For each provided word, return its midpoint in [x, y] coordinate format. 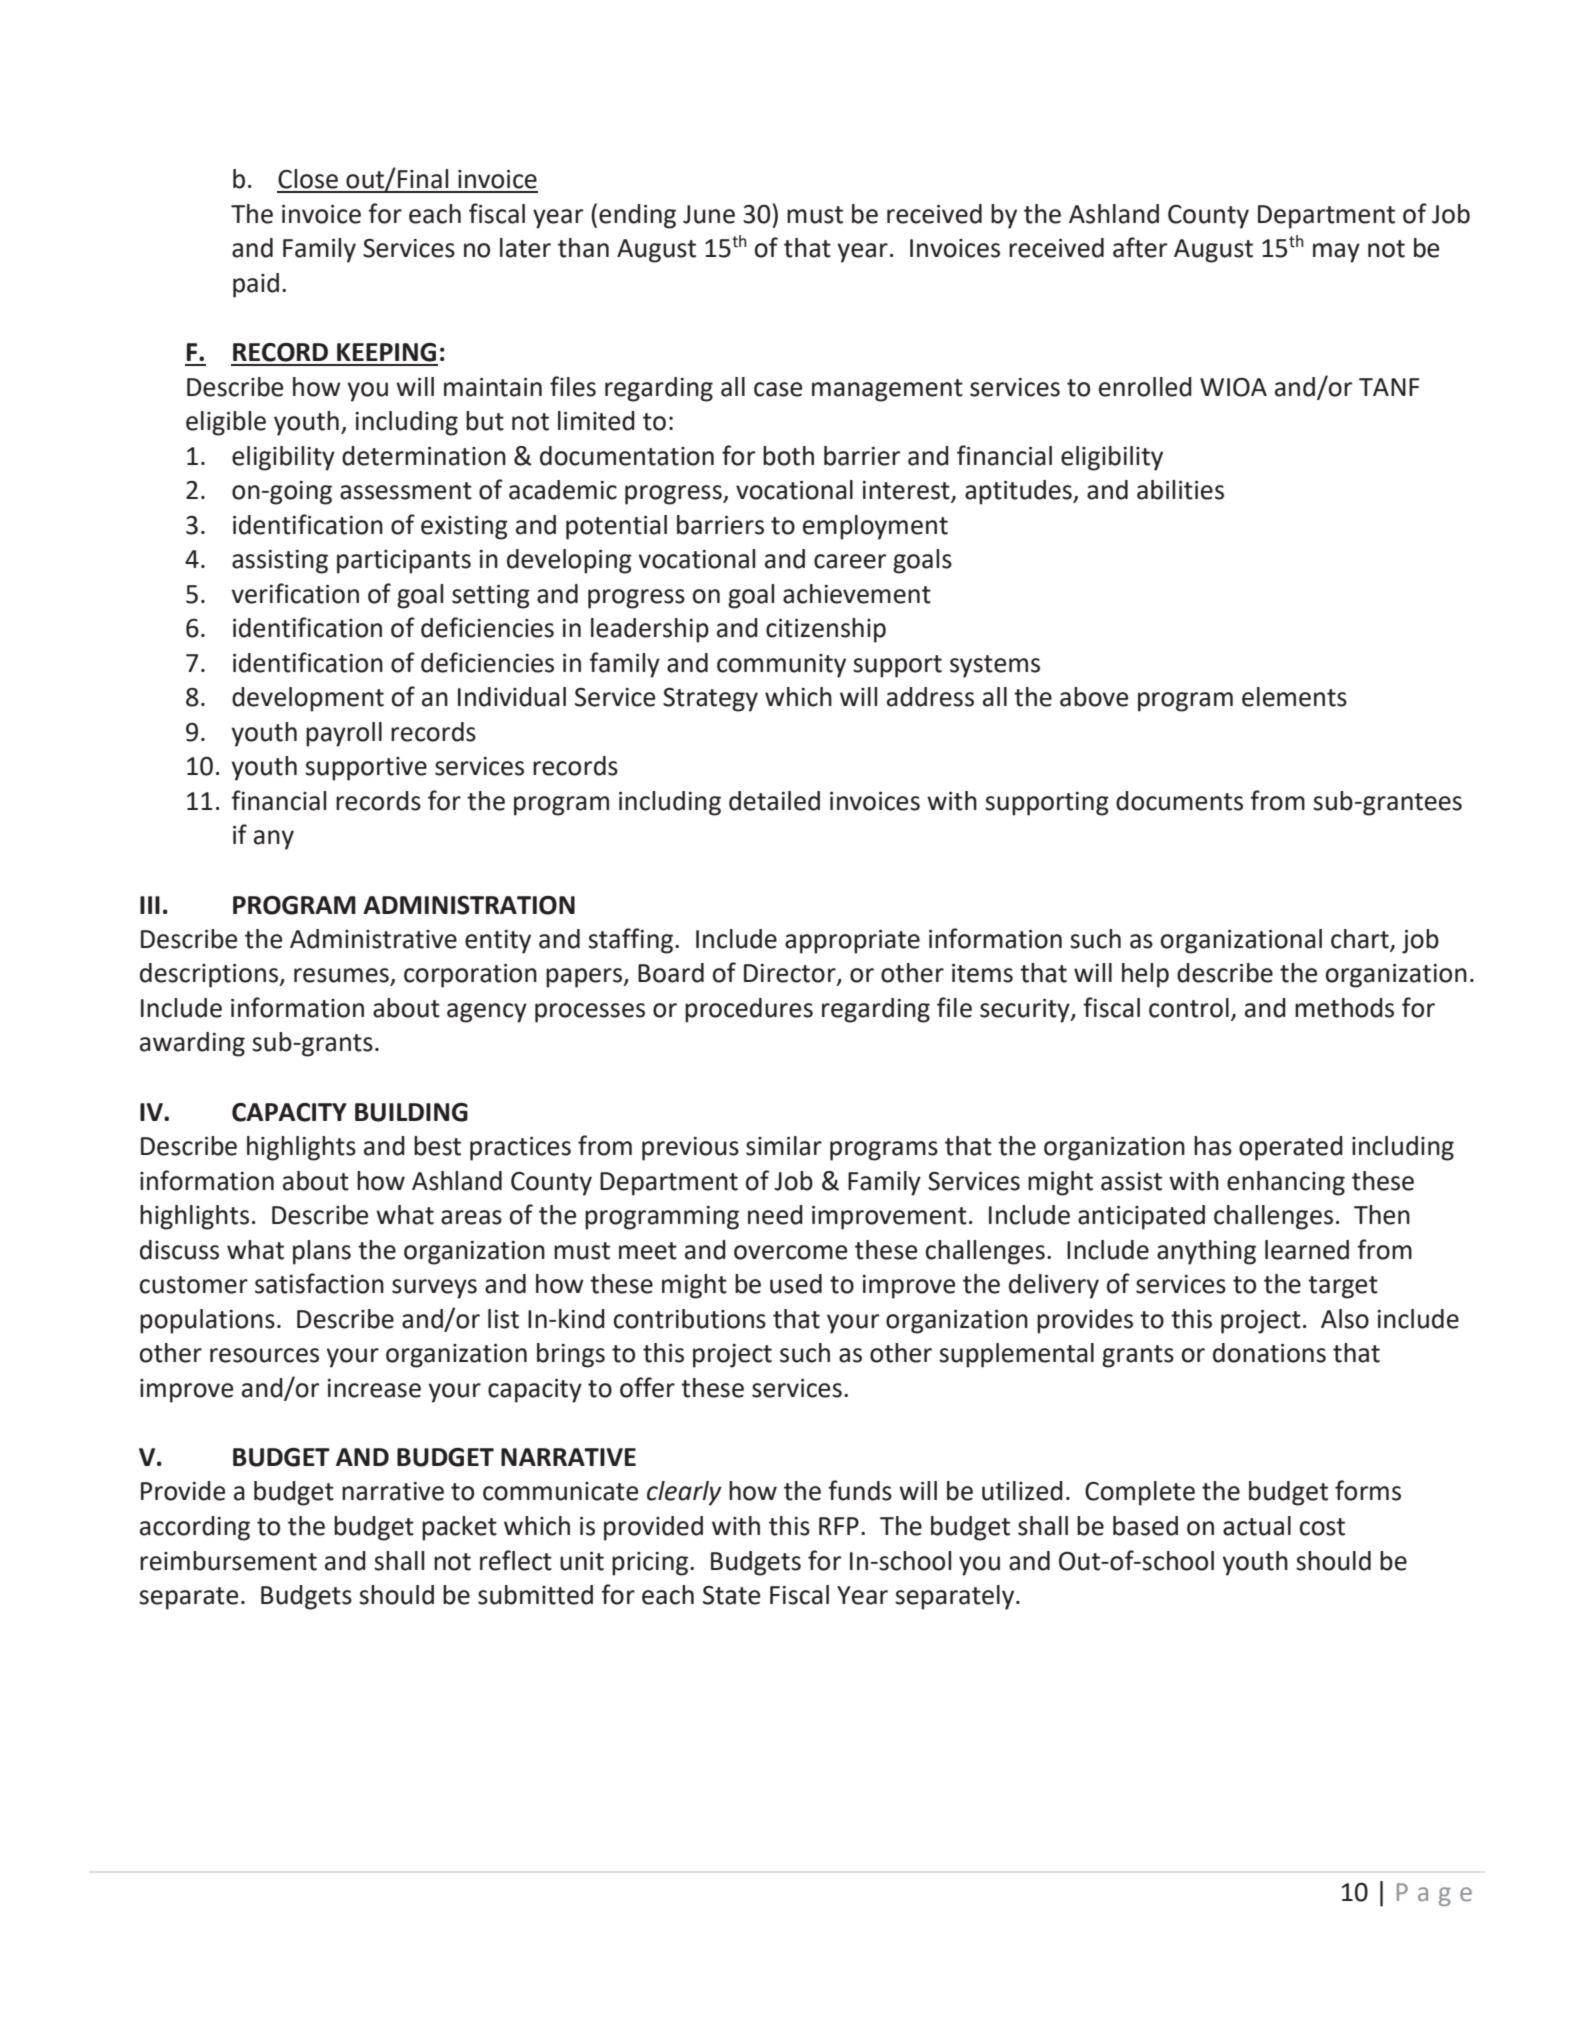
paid [256, 285]
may [1336, 253]
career [850, 561]
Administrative [373, 939]
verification [295, 593]
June [709, 214]
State [731, 1595]
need [775, 1215]
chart [1360, 939]
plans [322, 1252]
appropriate [852, 942]
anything [1206, 1252]
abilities [1180, 490]
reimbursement [228, 1561]
